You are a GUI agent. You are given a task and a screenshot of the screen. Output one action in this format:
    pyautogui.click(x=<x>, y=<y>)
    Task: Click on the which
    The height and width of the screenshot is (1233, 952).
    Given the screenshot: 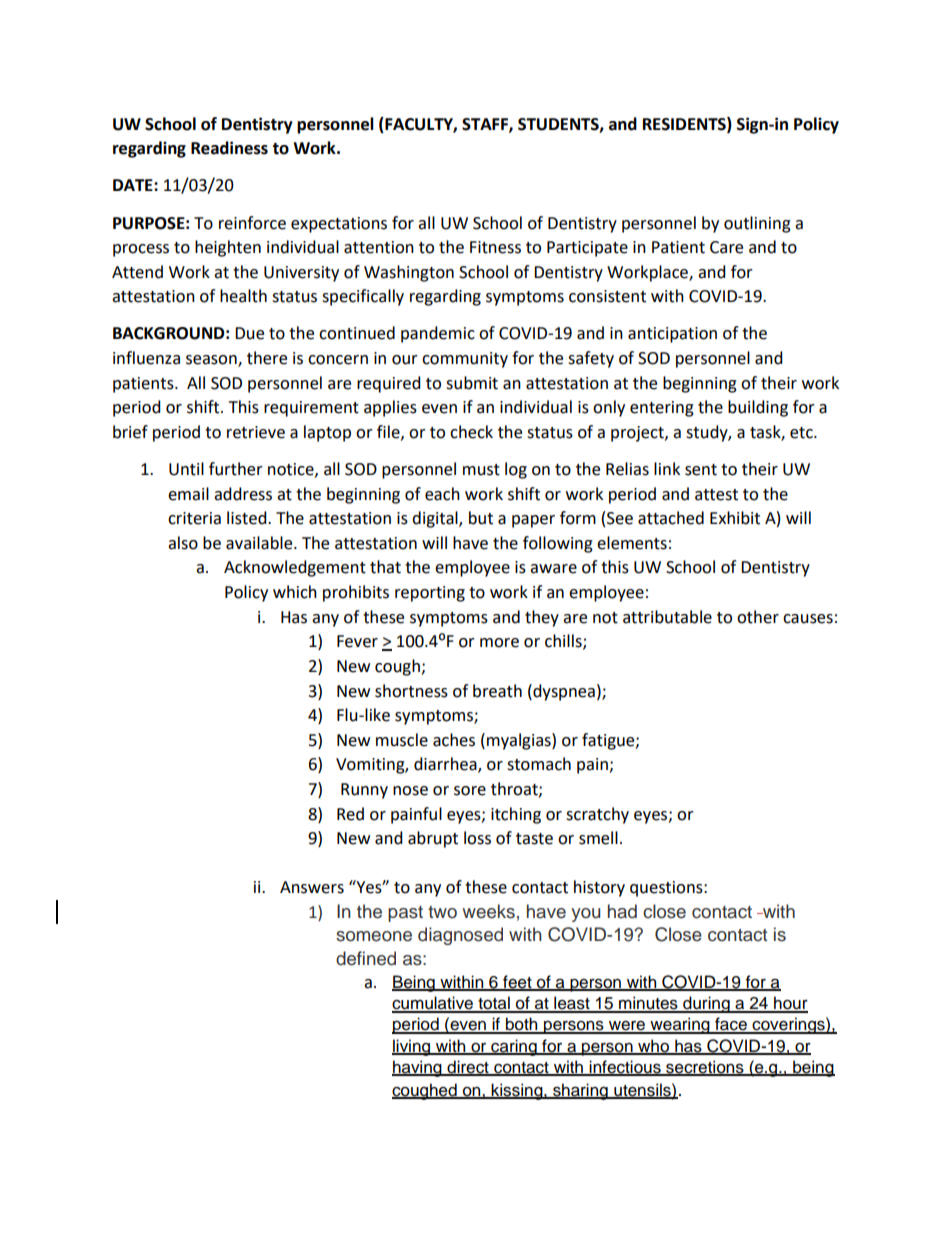 What is the action you would take?
    pyautogui.click(x=295, y=592)
